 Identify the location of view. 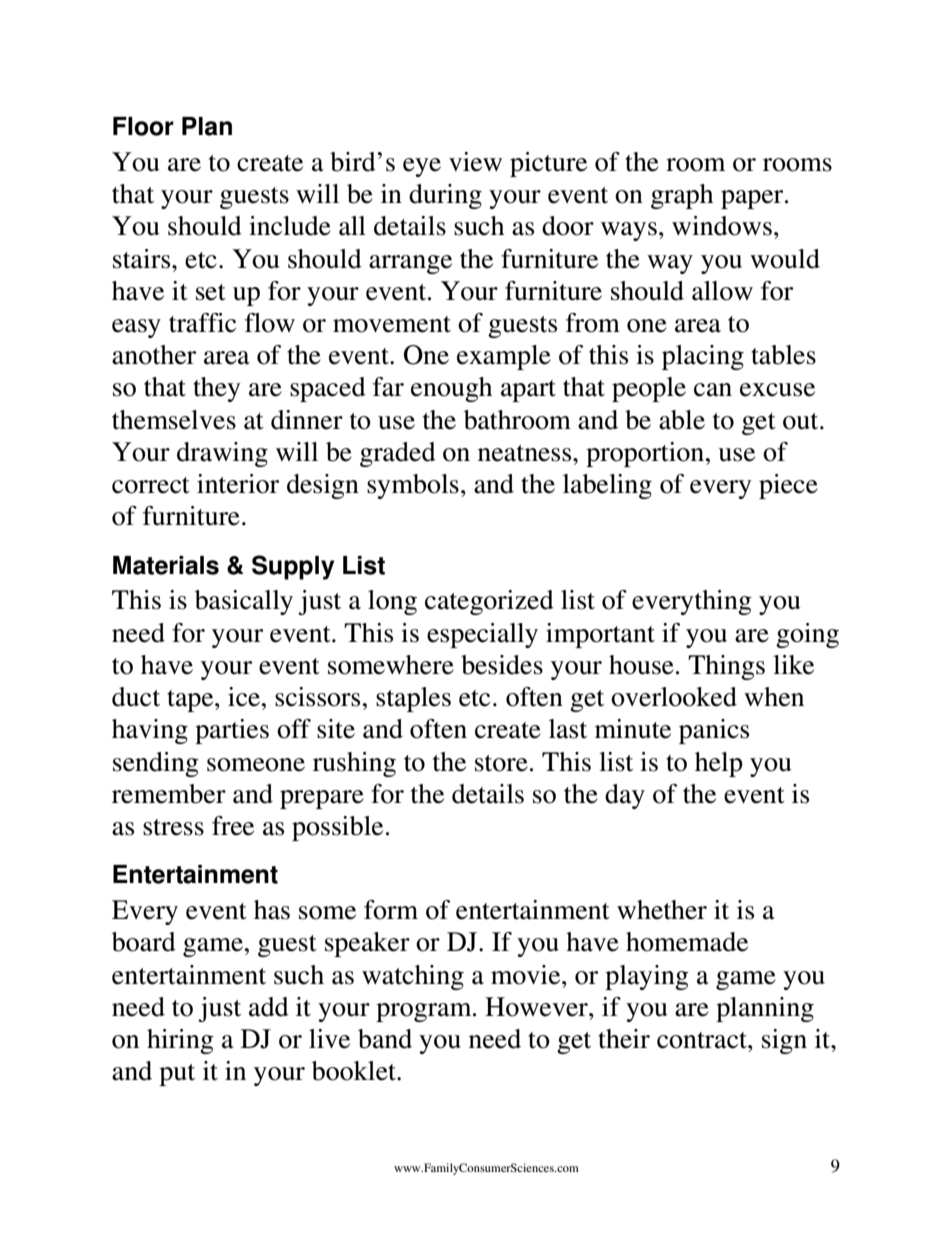
(475, 162).
